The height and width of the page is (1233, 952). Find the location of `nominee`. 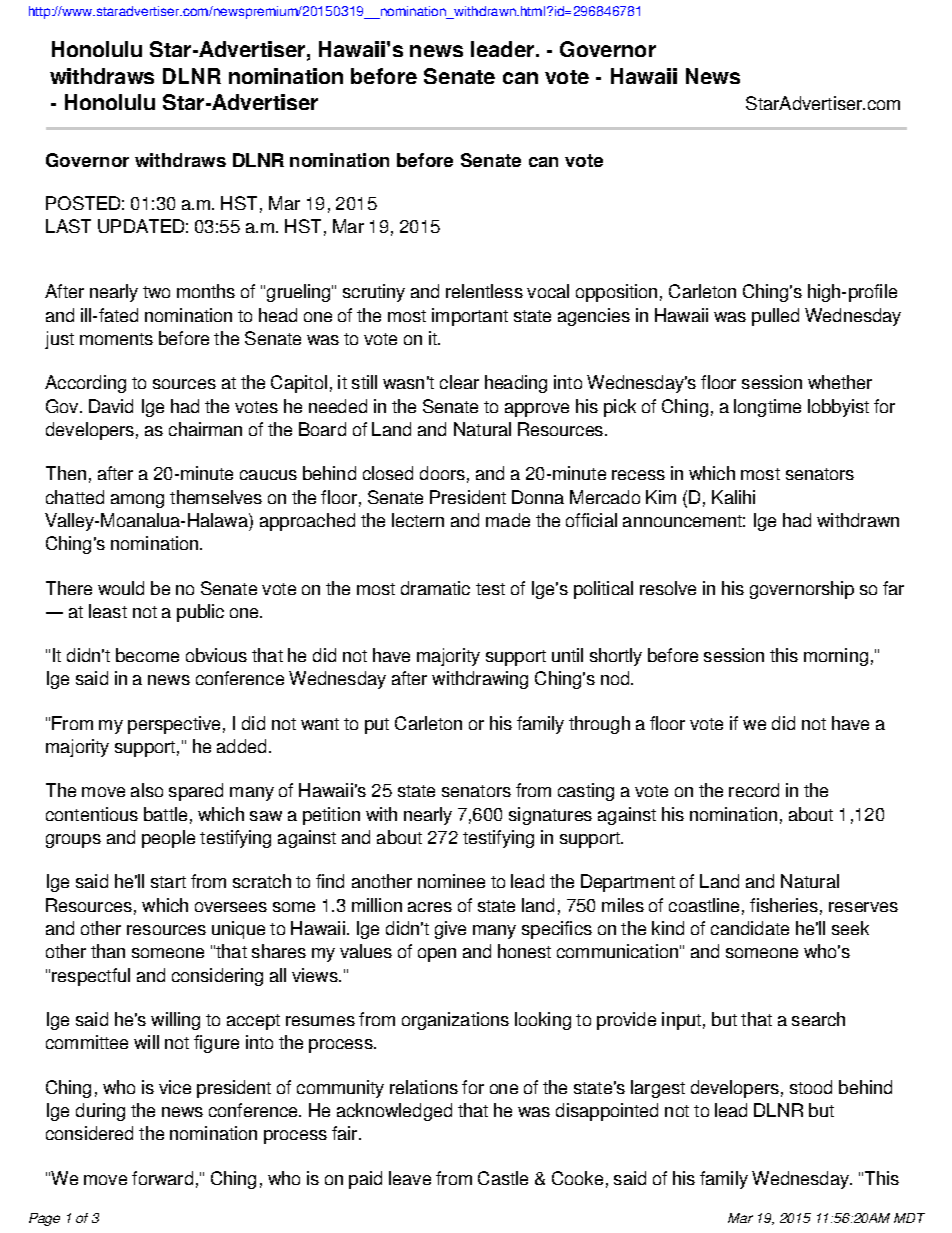

nominee is located at coordinates (451, 881).
